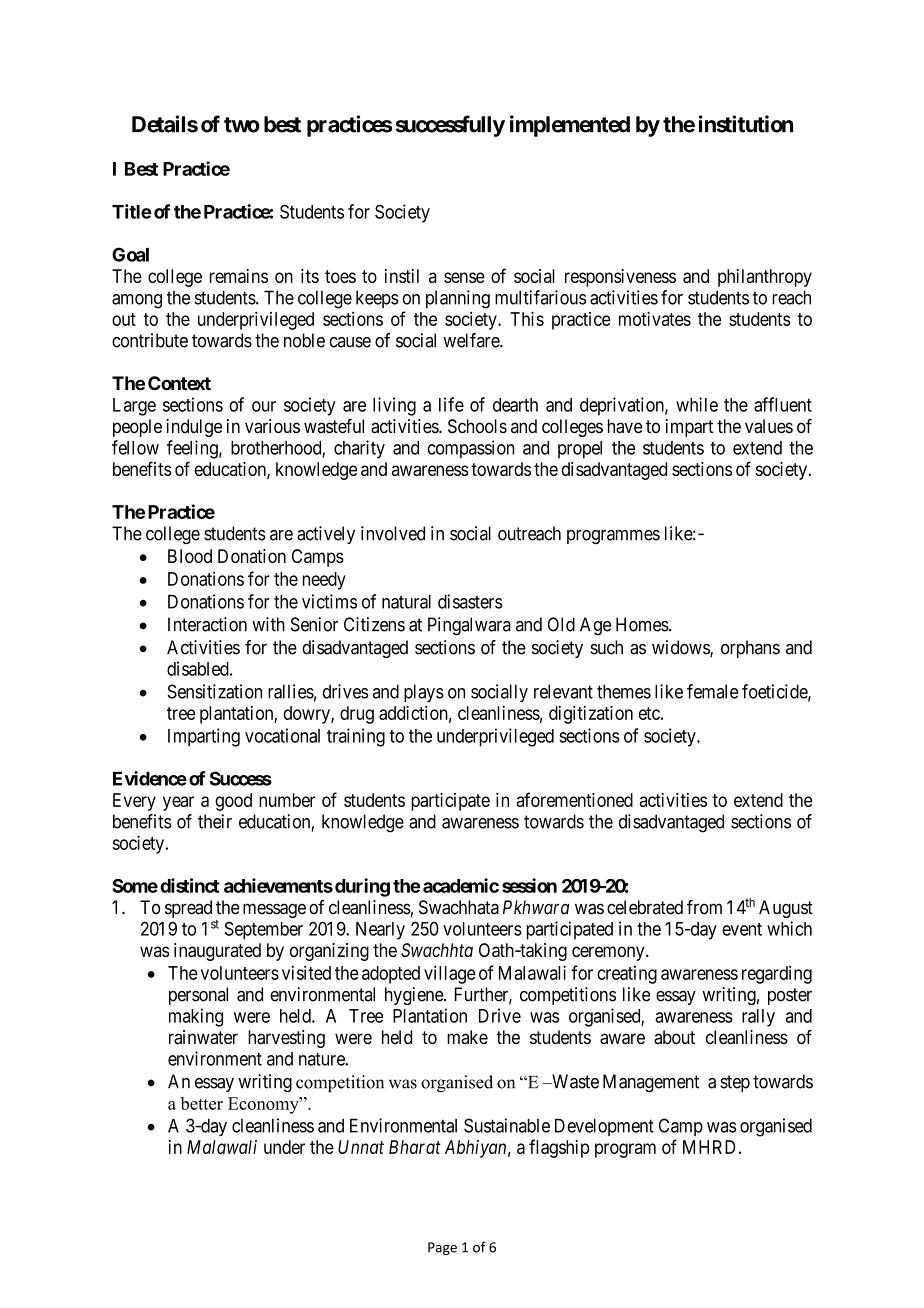 The height and width of the image is (1308, 924). I want to click on session, so click(529, 885).
